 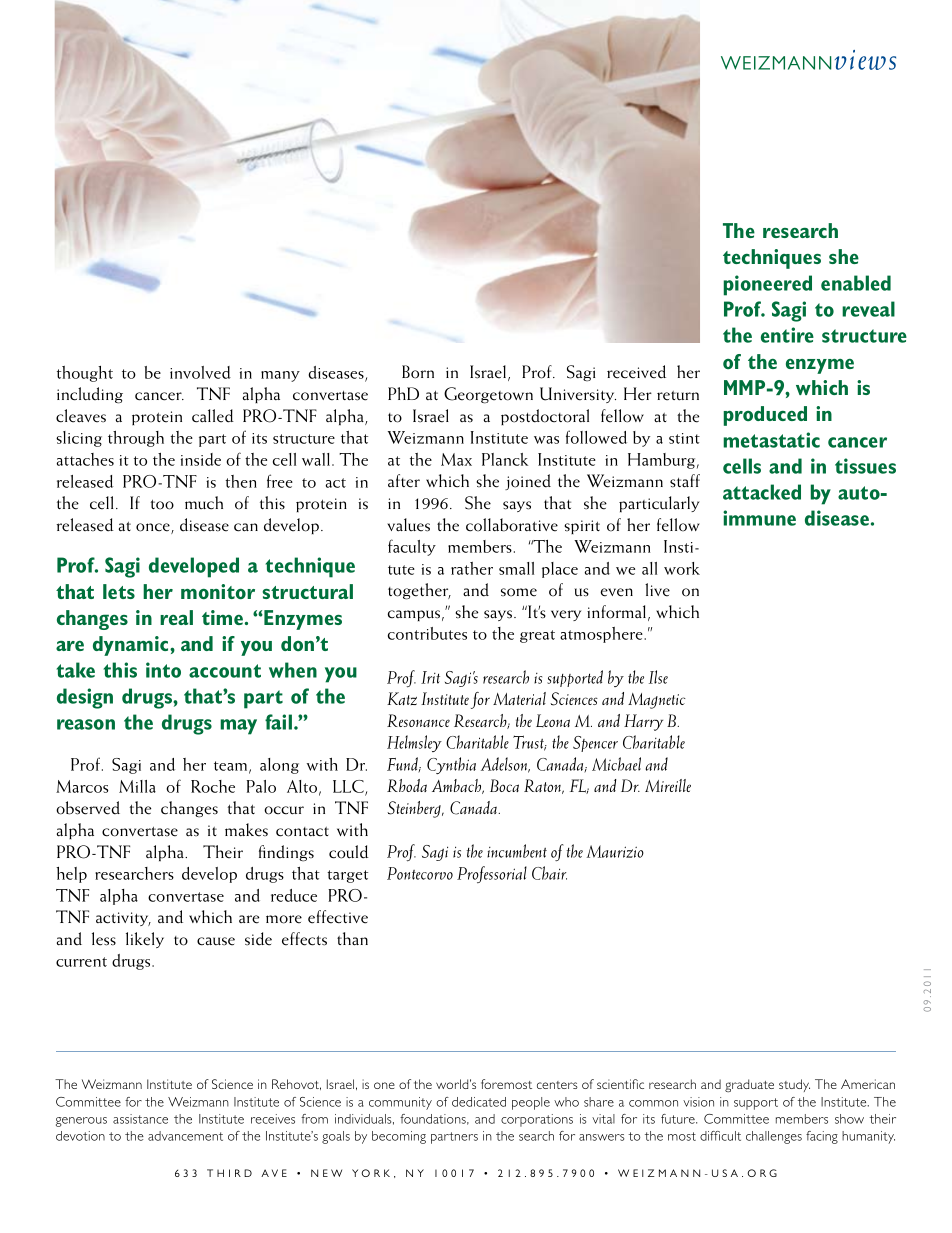 I want to click on pioneered, so click(x=768, y=285).
